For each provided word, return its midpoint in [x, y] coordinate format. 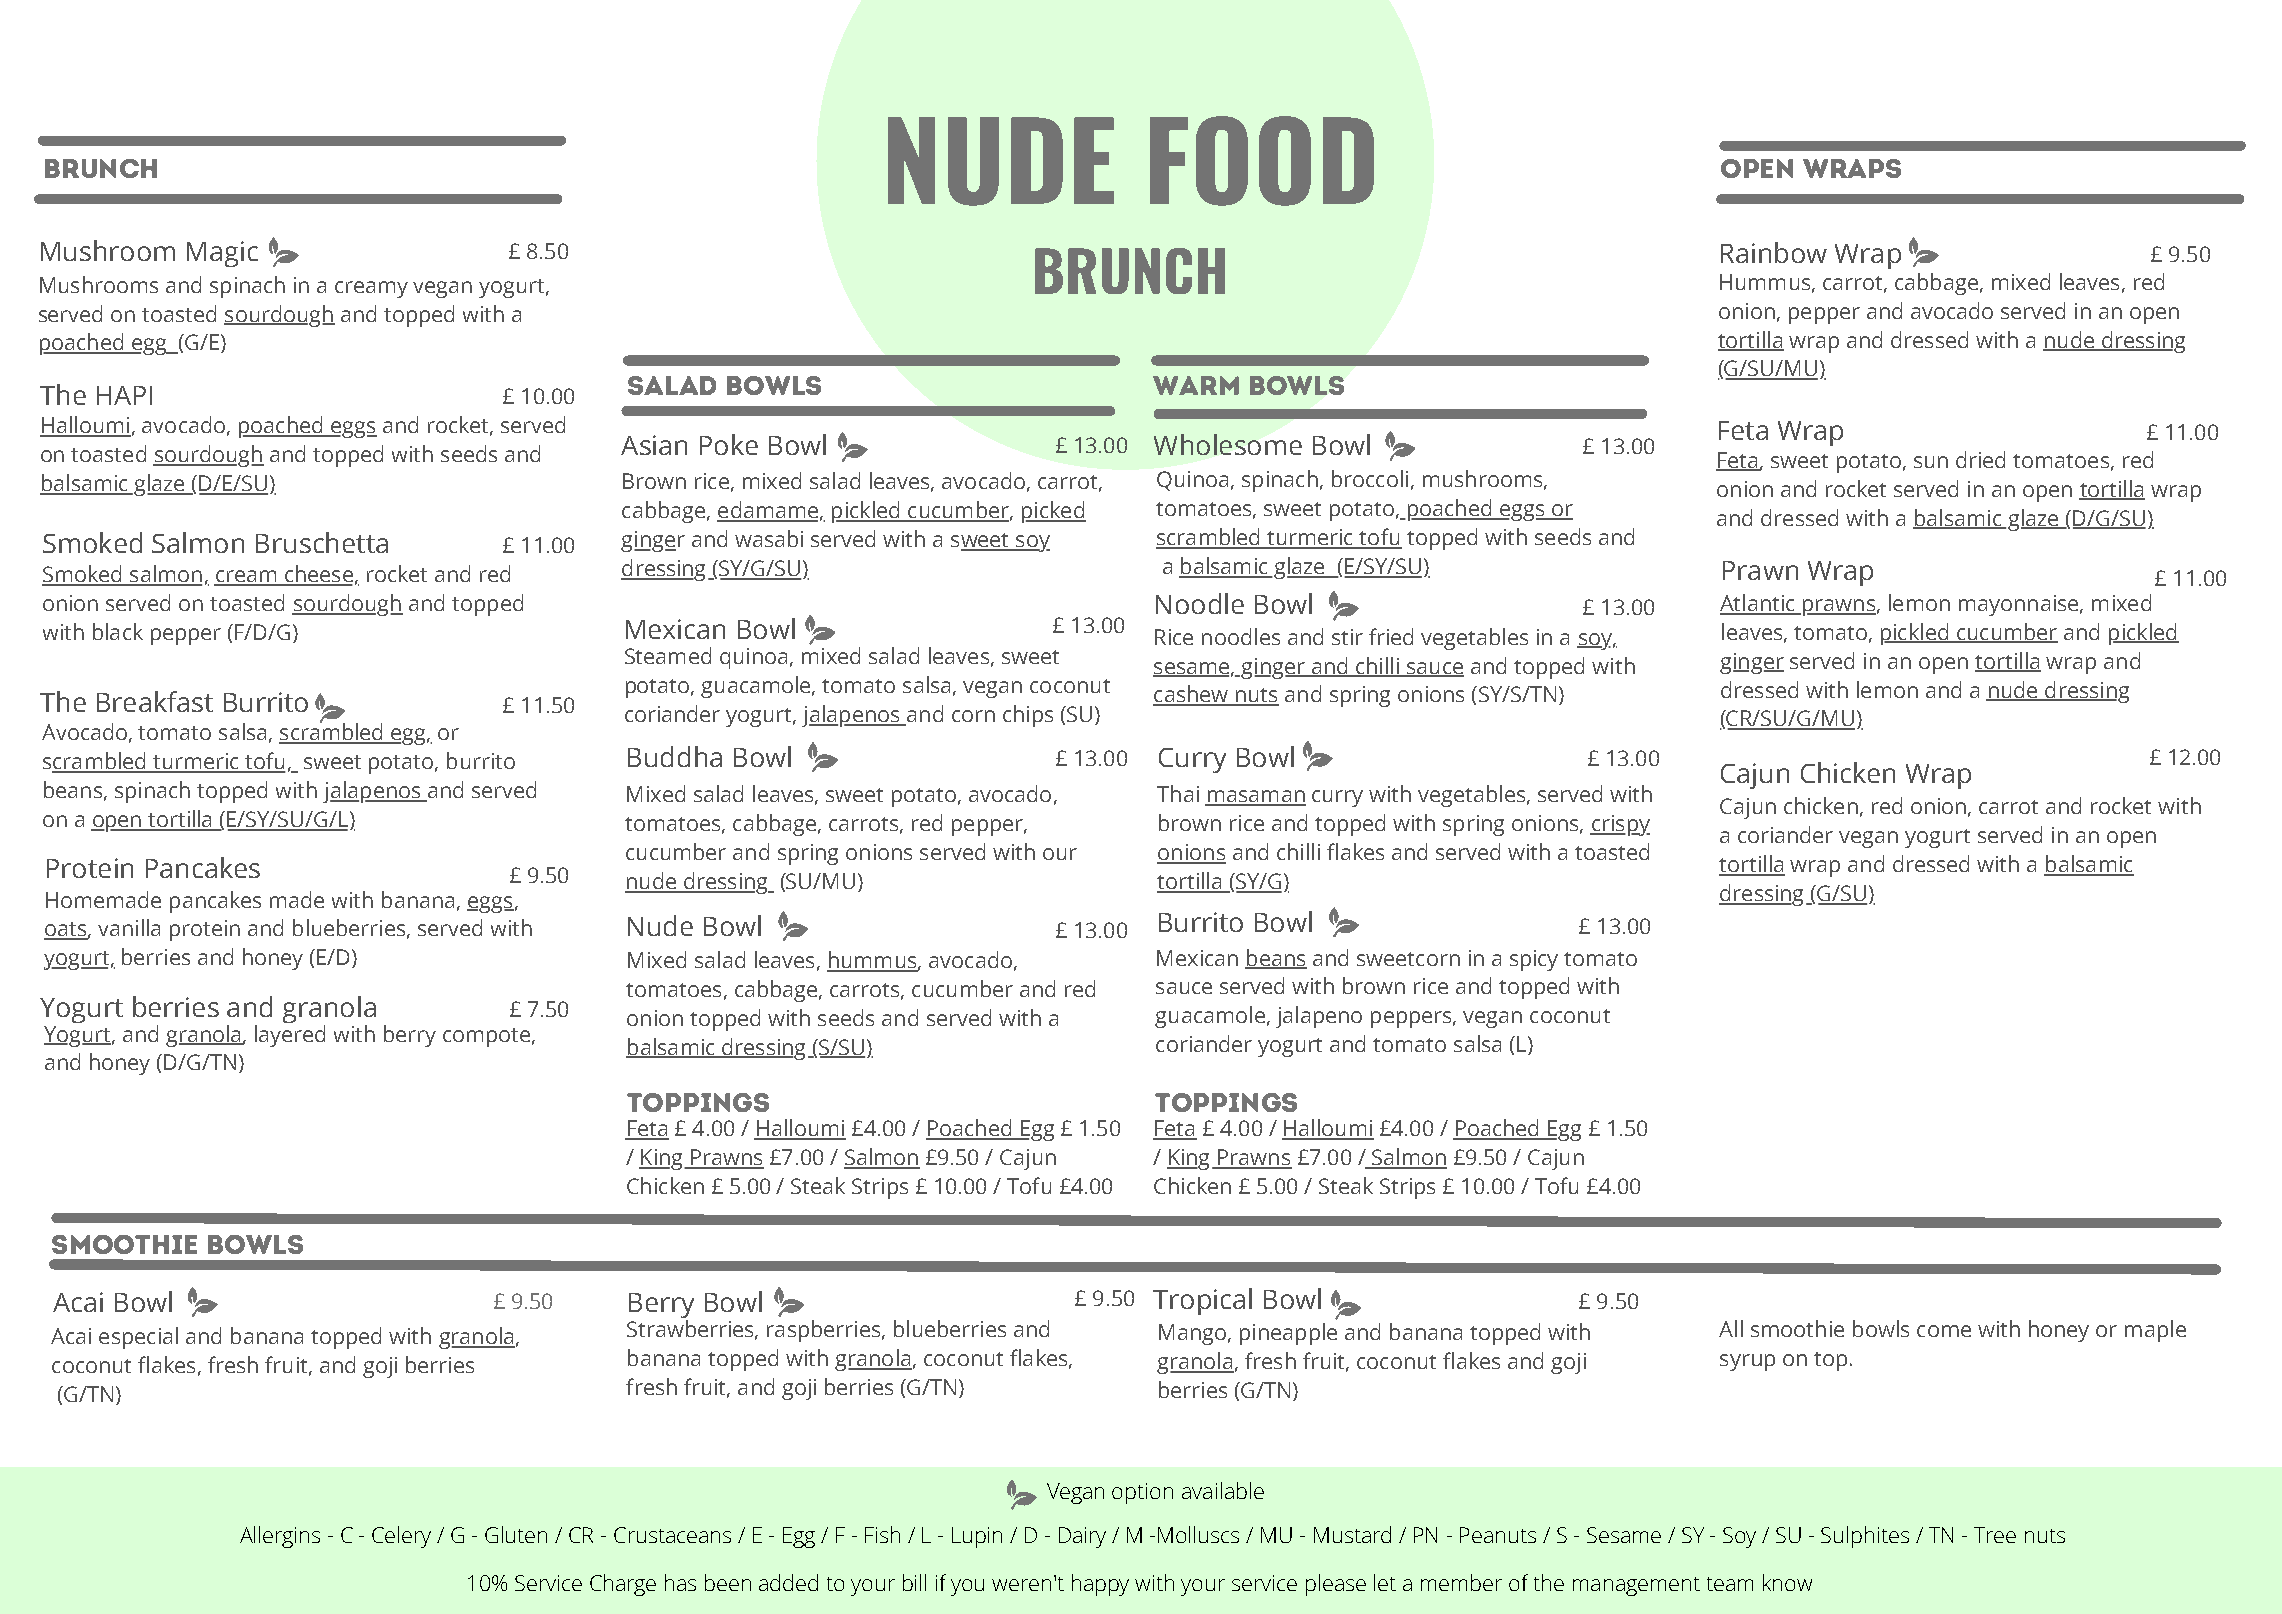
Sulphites [1865, 1537]
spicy [1534, 960]
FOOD [1262, 161]
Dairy [1082, 1537]
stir [1347, 637]
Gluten [516, 1534]
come [1944, 1331]
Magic [222, 254]
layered [290, 1034]
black [118, 631]
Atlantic [1758, 604]
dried [1980, 459]
